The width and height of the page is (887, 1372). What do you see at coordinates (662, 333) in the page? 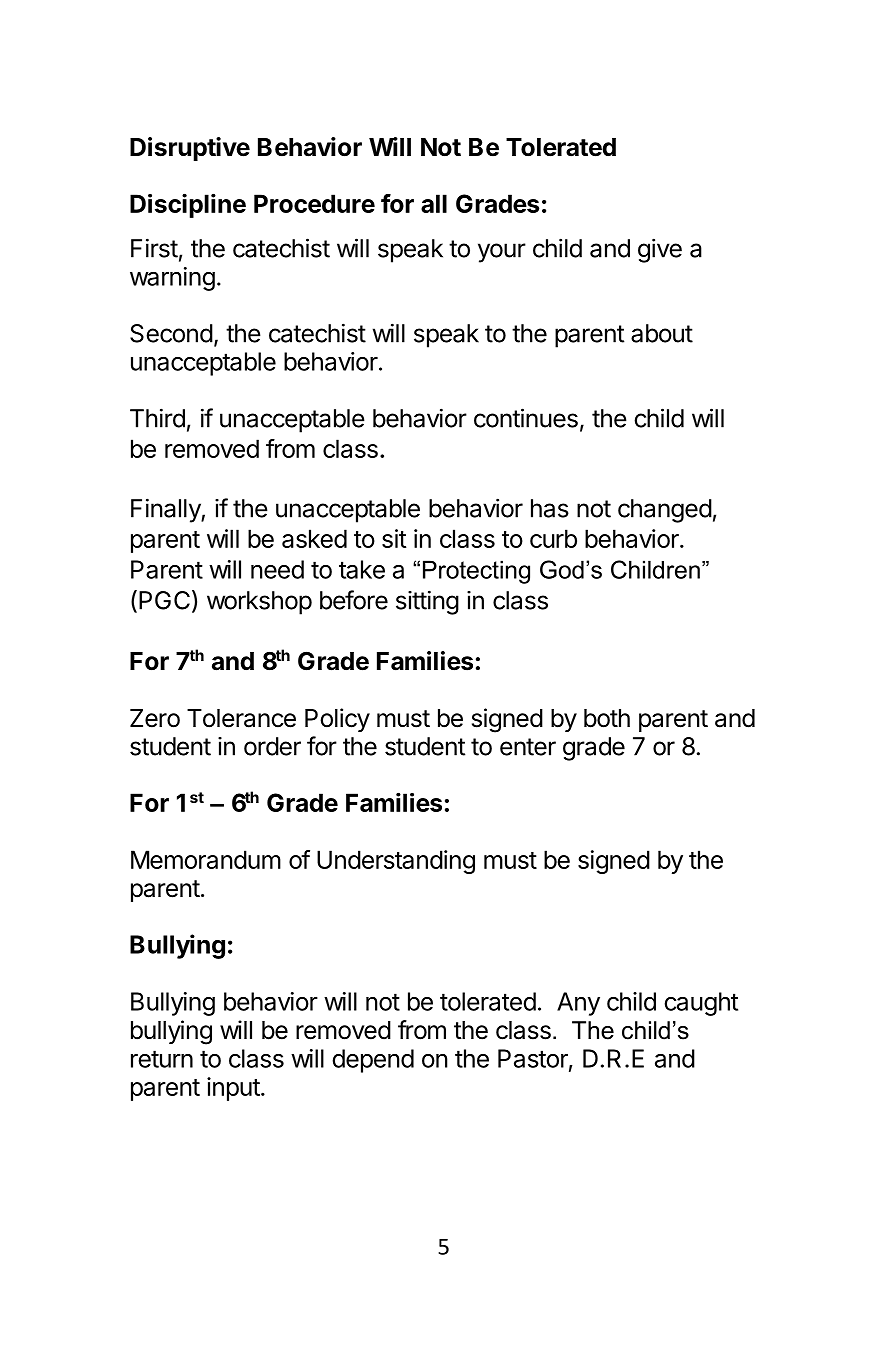
I see `about` at bounding box center [662, 333].
